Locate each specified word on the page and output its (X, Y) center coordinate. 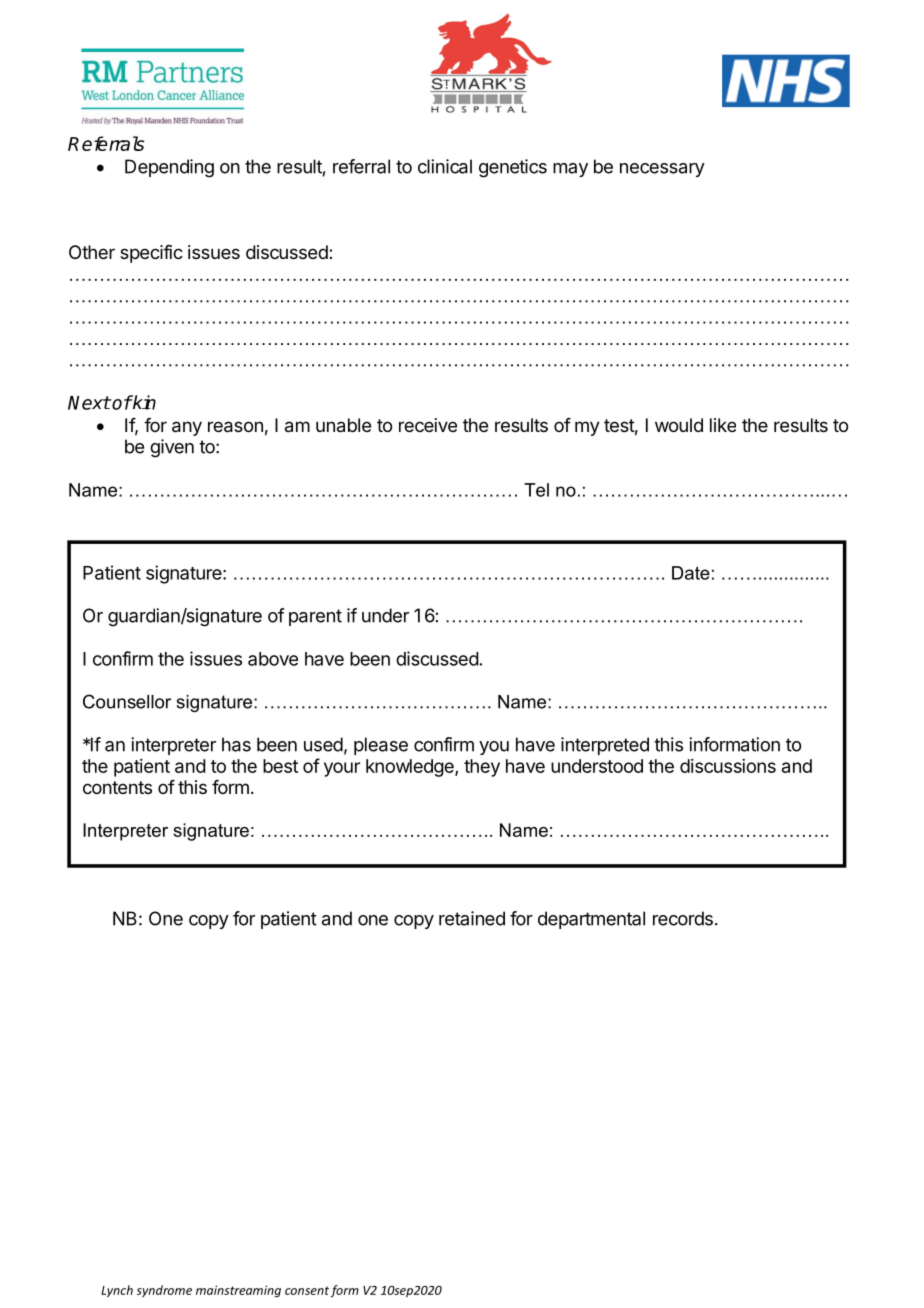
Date (691, 573)
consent (307, 1290)
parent (315, 617)
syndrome (164, 1291)
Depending (169, 168)
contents (117, 787)
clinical (445, 166)
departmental (591, 920)
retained (472, 918)
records (683, 918)
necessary (662, 170)
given (172, 448)
